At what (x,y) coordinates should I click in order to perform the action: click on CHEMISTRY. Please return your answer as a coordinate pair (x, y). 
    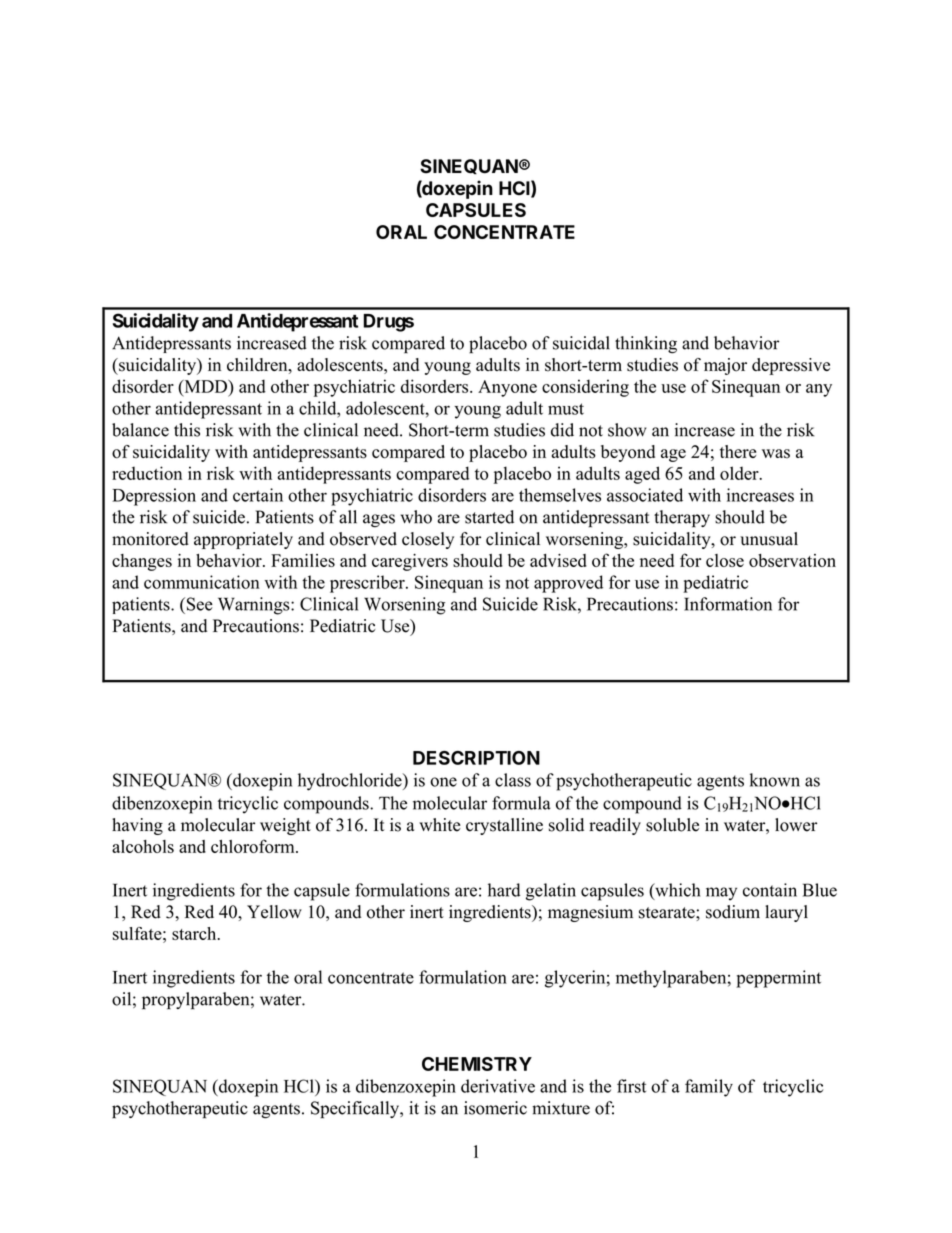
    Looking at the image, I should click on (477, 1064).
